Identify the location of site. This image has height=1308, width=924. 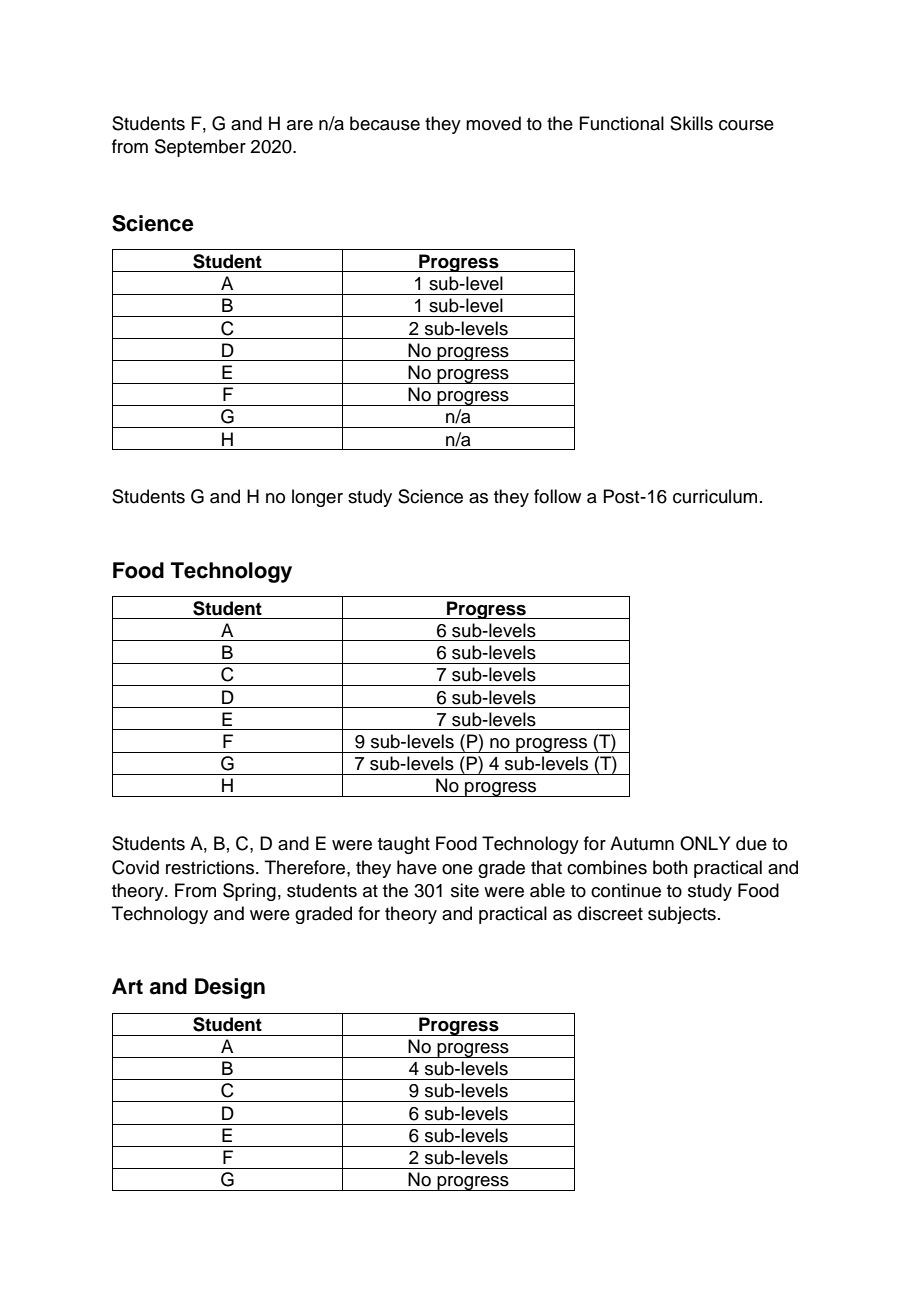
(465, 890).
